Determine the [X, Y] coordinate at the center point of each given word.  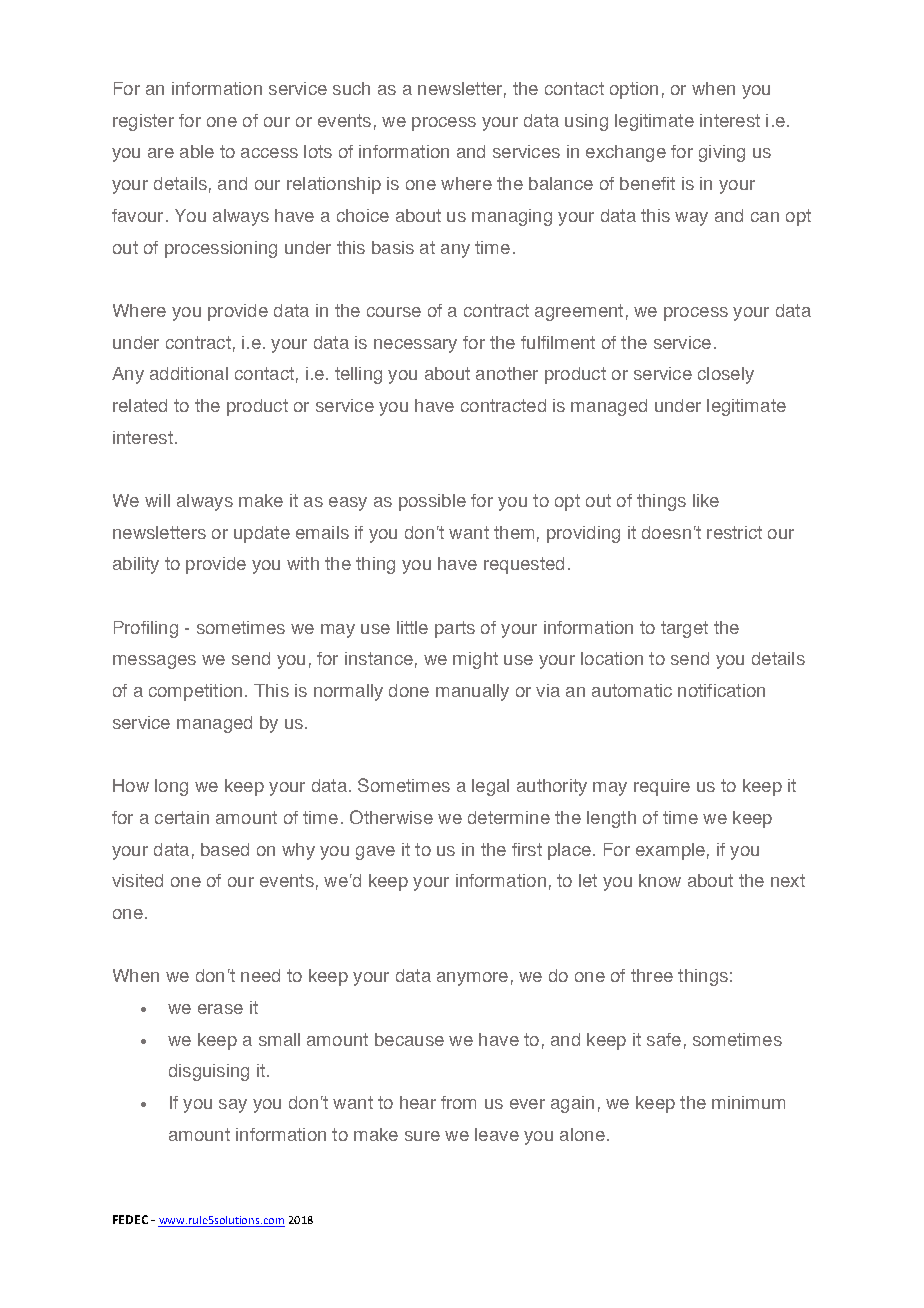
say [233, 1106]
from [458, 1102]
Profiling [146, 629]
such [351, 88]
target [684, 629]
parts [455, 629]
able [197, 151]
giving [722, 153]
